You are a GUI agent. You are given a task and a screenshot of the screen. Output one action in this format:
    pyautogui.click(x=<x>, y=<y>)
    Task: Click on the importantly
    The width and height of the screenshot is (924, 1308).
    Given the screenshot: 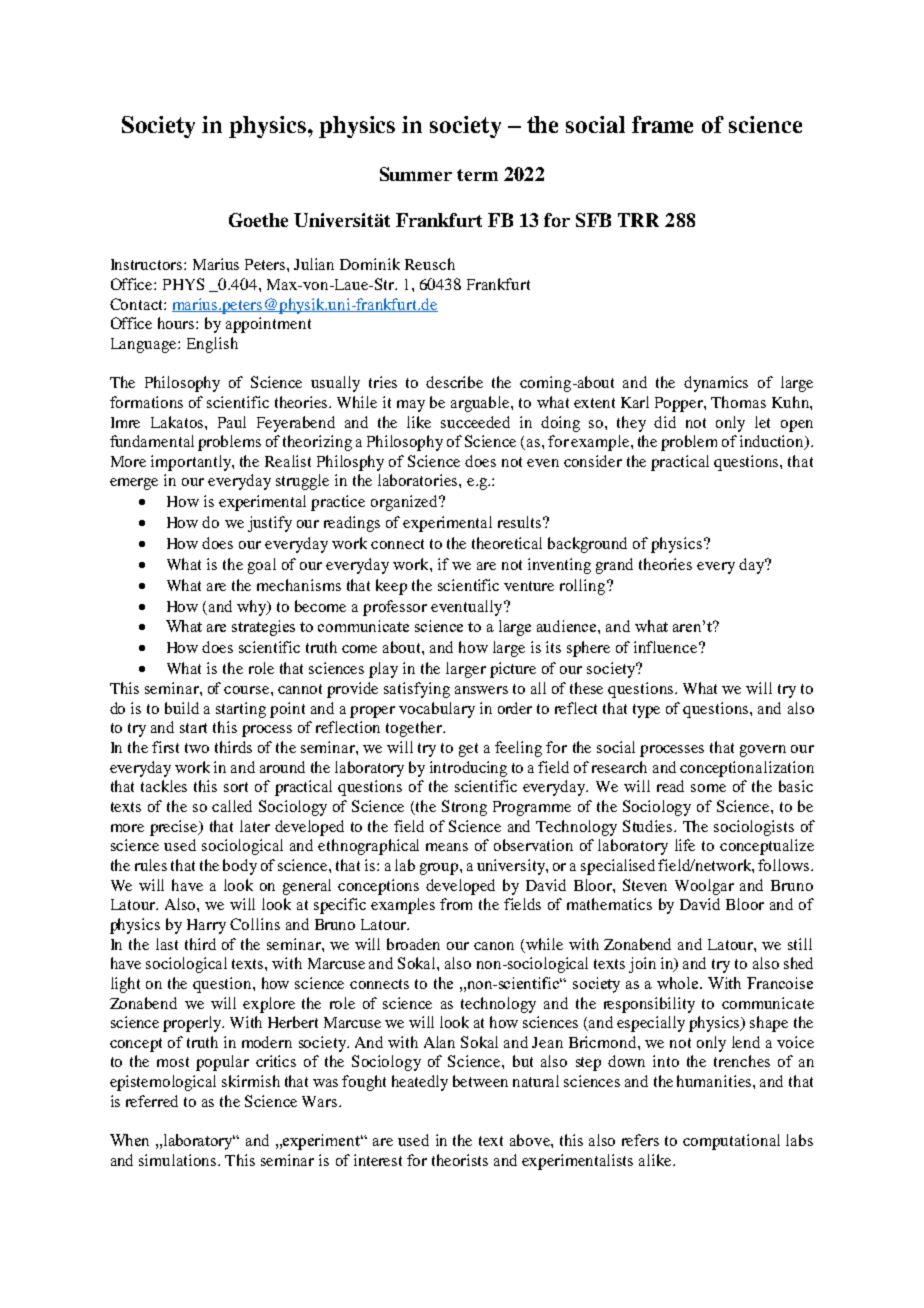 What is the action you would take?
    pyautogui.click(x=192, y=463)
